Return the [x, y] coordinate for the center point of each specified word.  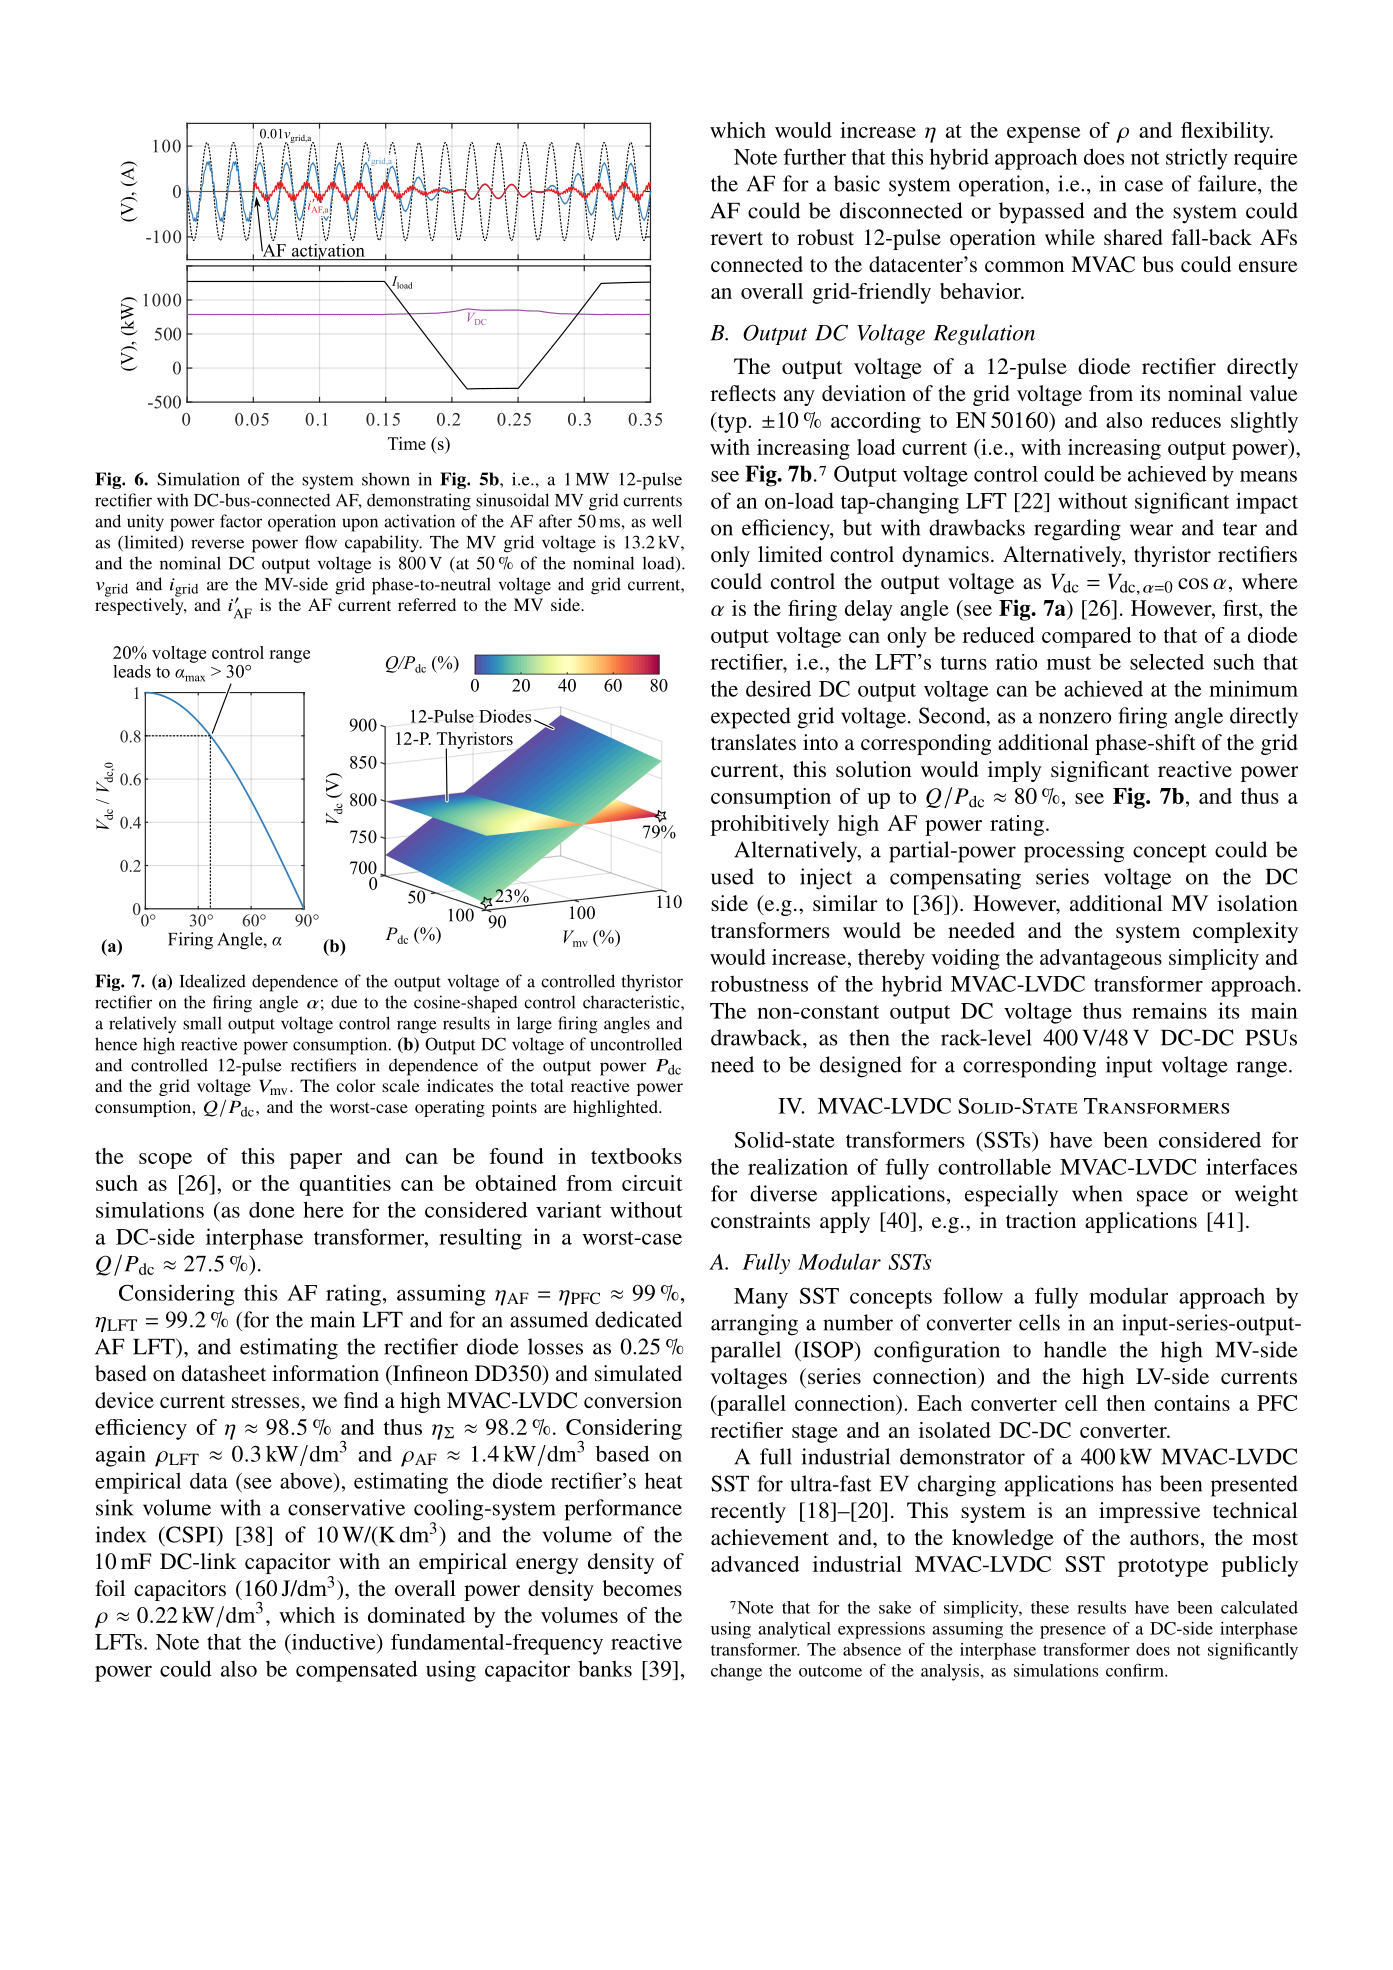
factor [241, 521]
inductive [333, 1642]
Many [761, 1298]
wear [1151, 530]
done [272, 1210]
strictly [1197, 159]
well [667, 521]
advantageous [1101, 959]
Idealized [212, 981]
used [732, 876]
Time [407, 443]
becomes [642, 1588]
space [1162, 1198]
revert [737, 238]
